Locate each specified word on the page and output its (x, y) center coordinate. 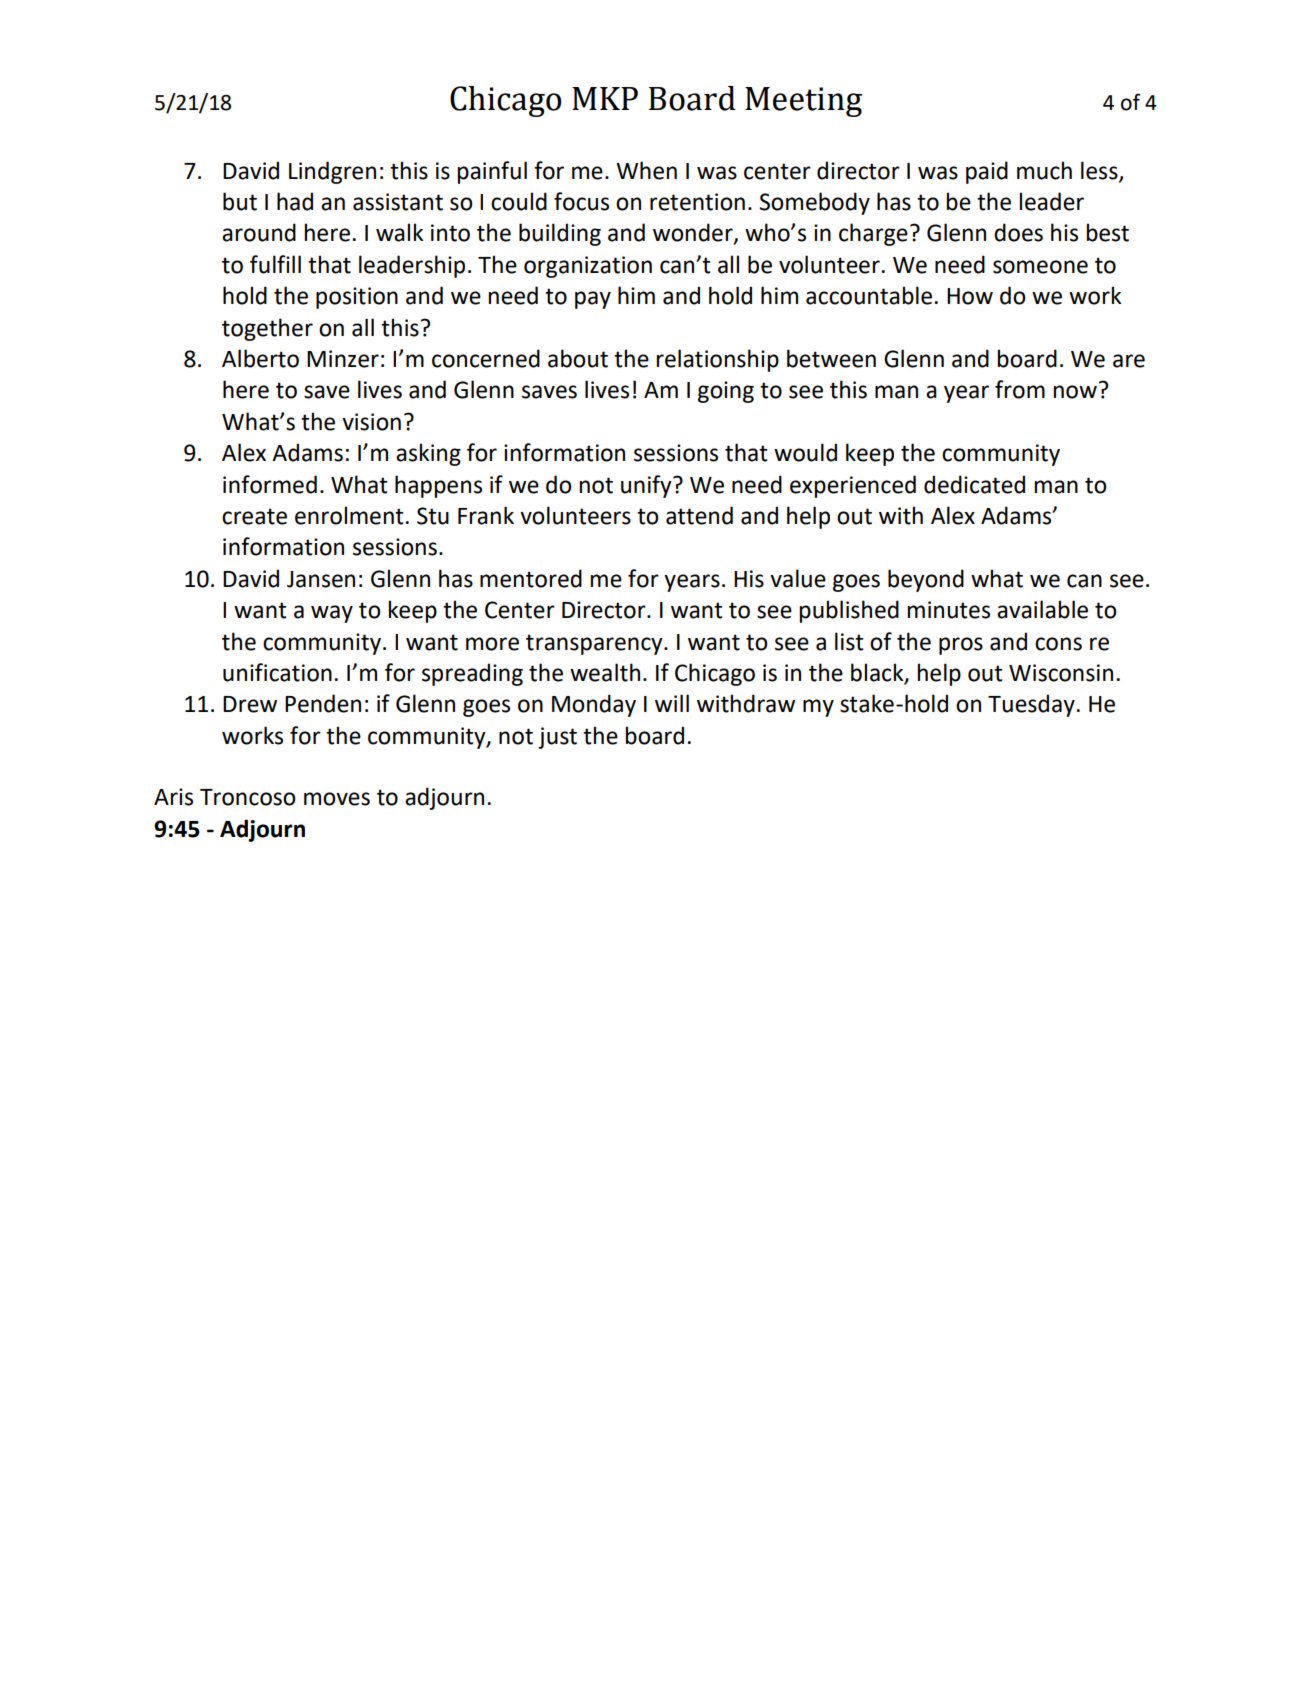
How (970, 296)
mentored (531, 578)
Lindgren (332, 172)
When (646, 170)
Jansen (321, 579)
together (267, 329)
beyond (926, 580)
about (578, 358)
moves (337, 799)
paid (987, 172)
